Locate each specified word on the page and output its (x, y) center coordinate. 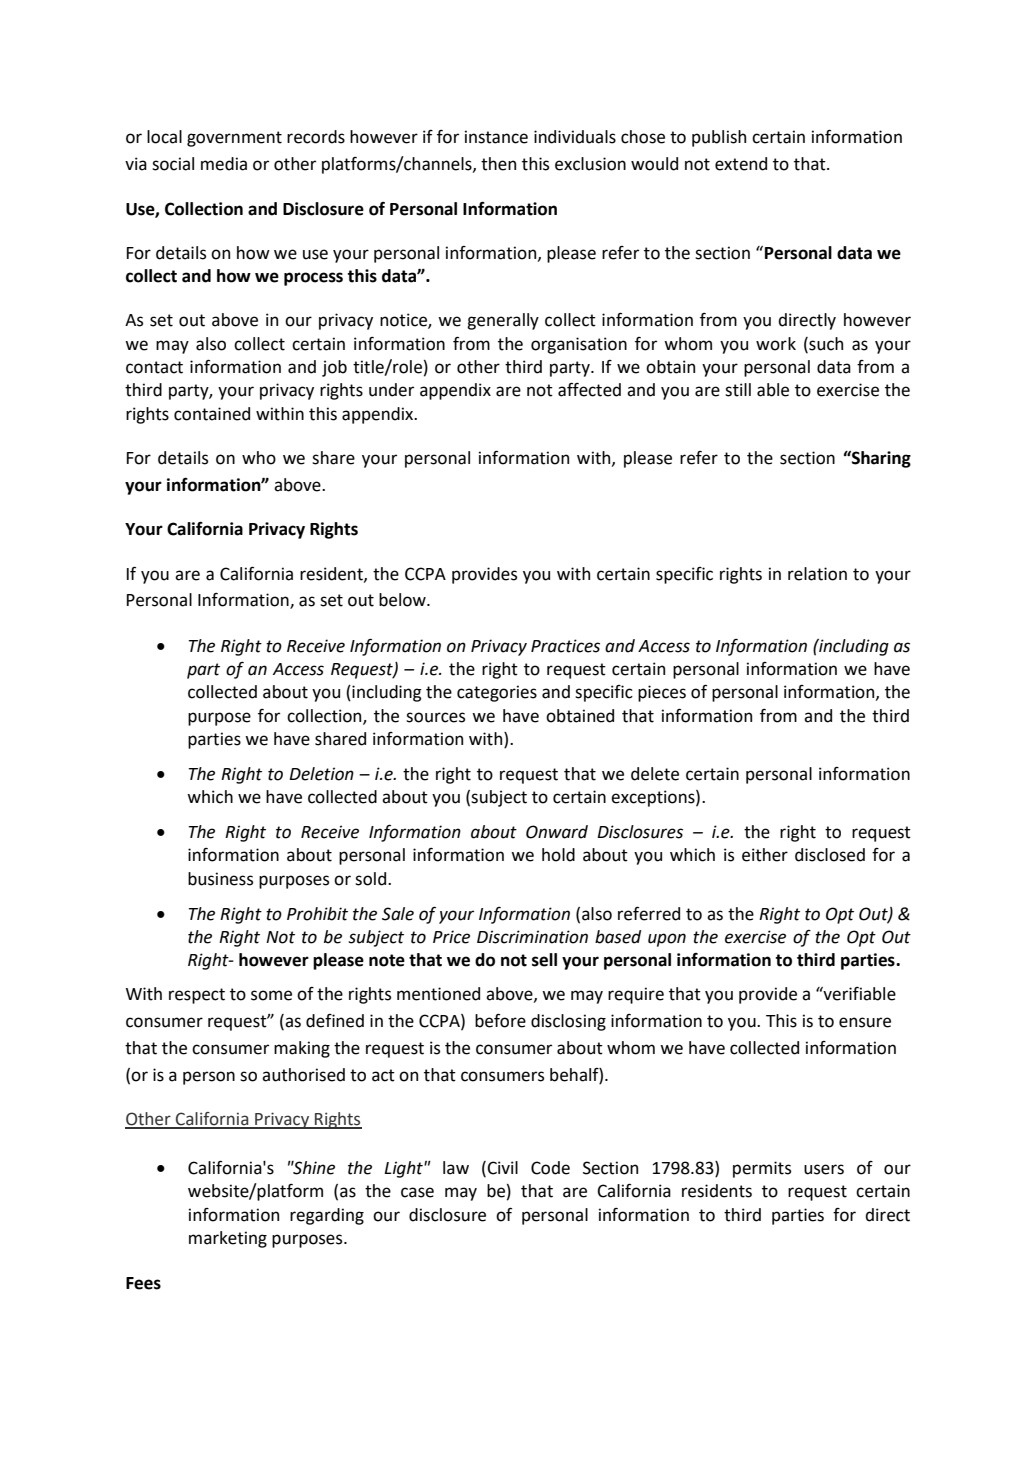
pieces (662, 693)
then (498, 164)
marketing (228, 1239)
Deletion (321, 774)
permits (762, 1169)
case (417, 1192)
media (224, 164)
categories (497, 693)
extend (741, 164)
